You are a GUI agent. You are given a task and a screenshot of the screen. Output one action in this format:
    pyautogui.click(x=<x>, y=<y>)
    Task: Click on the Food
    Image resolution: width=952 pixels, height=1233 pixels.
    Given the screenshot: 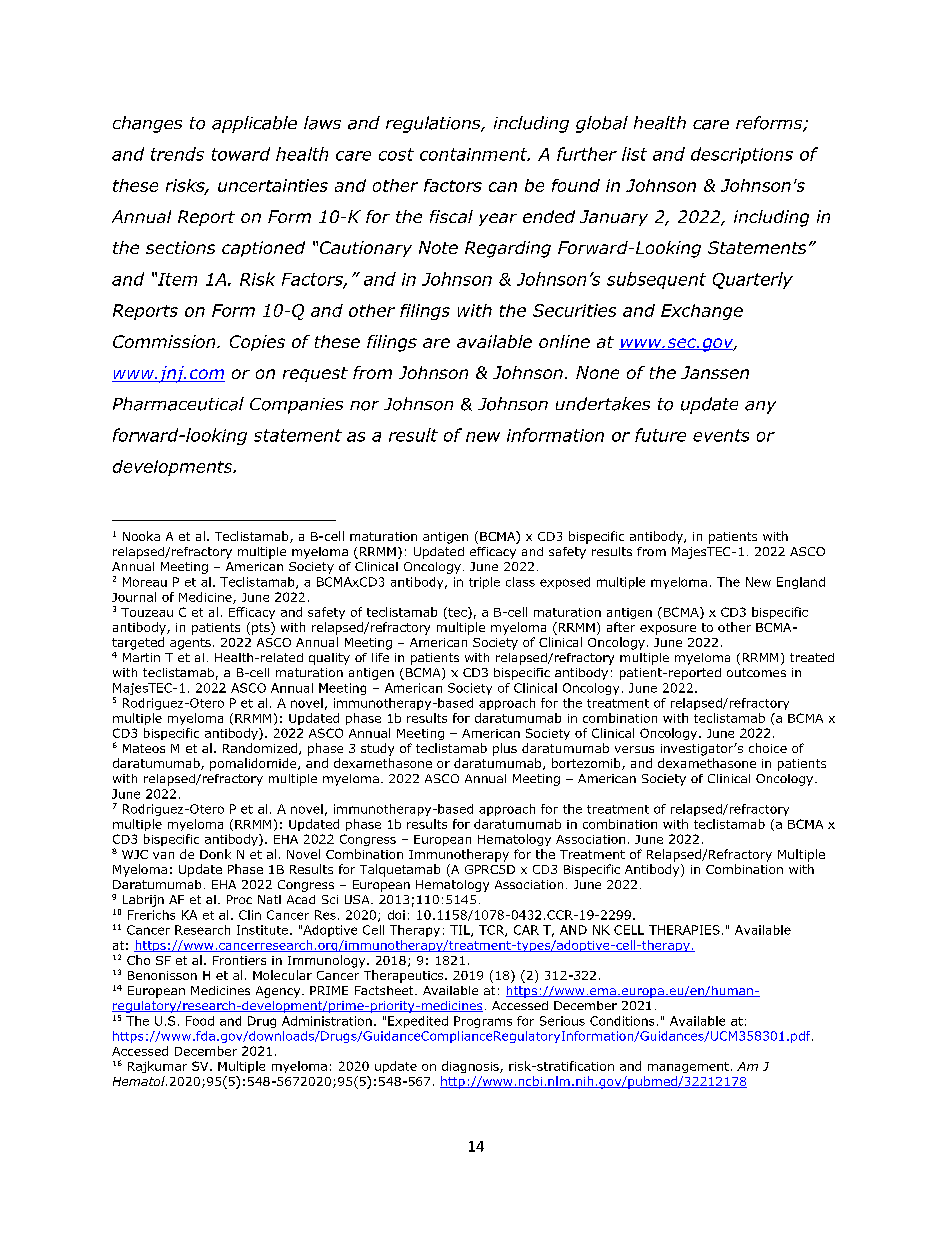 What is the action you would take?
    pyautogui.click(x=200, y=1021)
